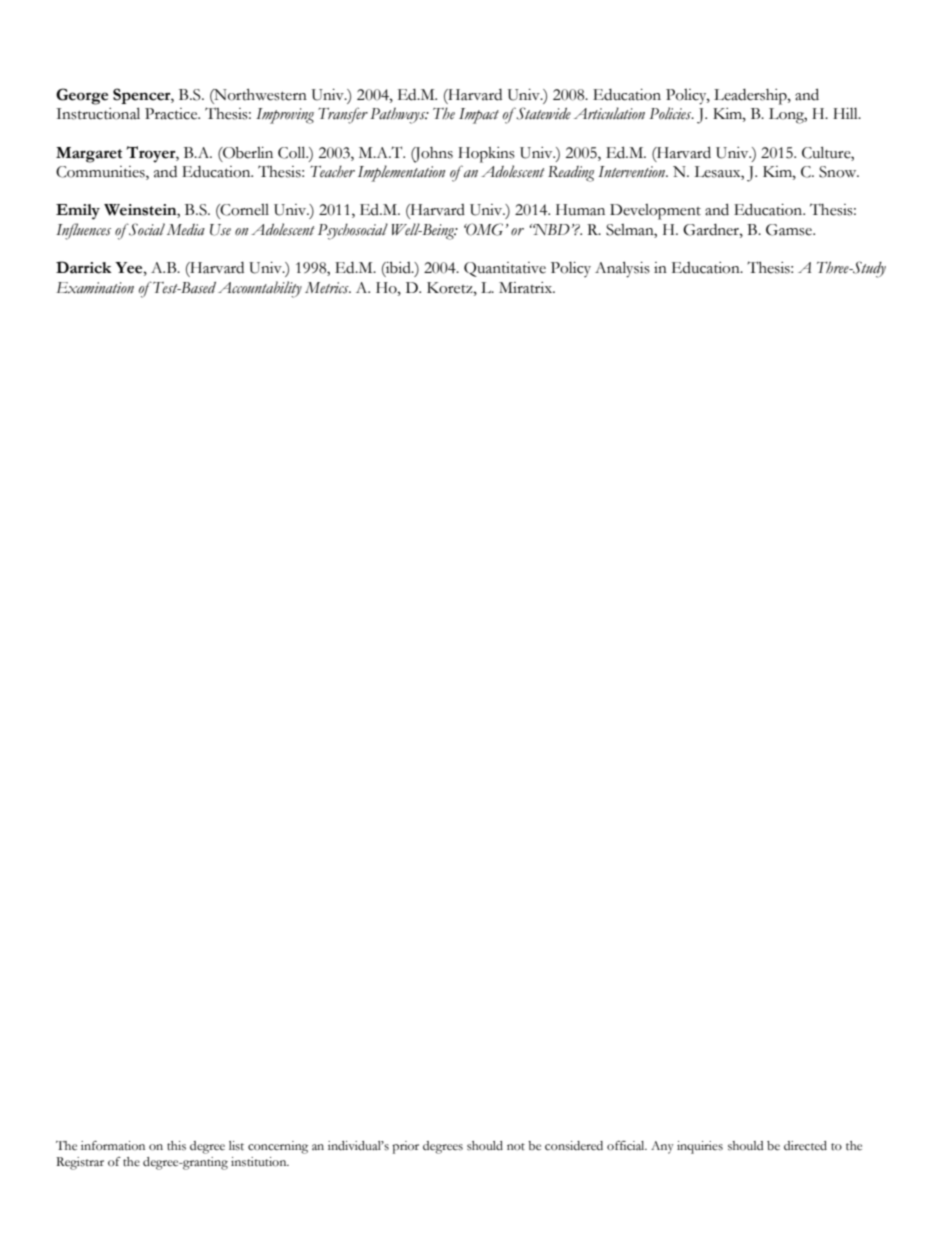 The width and height of the image is (952, 1233). What do you see at coordinates (516, 1147) in the image?
I see `not` at bounding box center [516, 1147].
